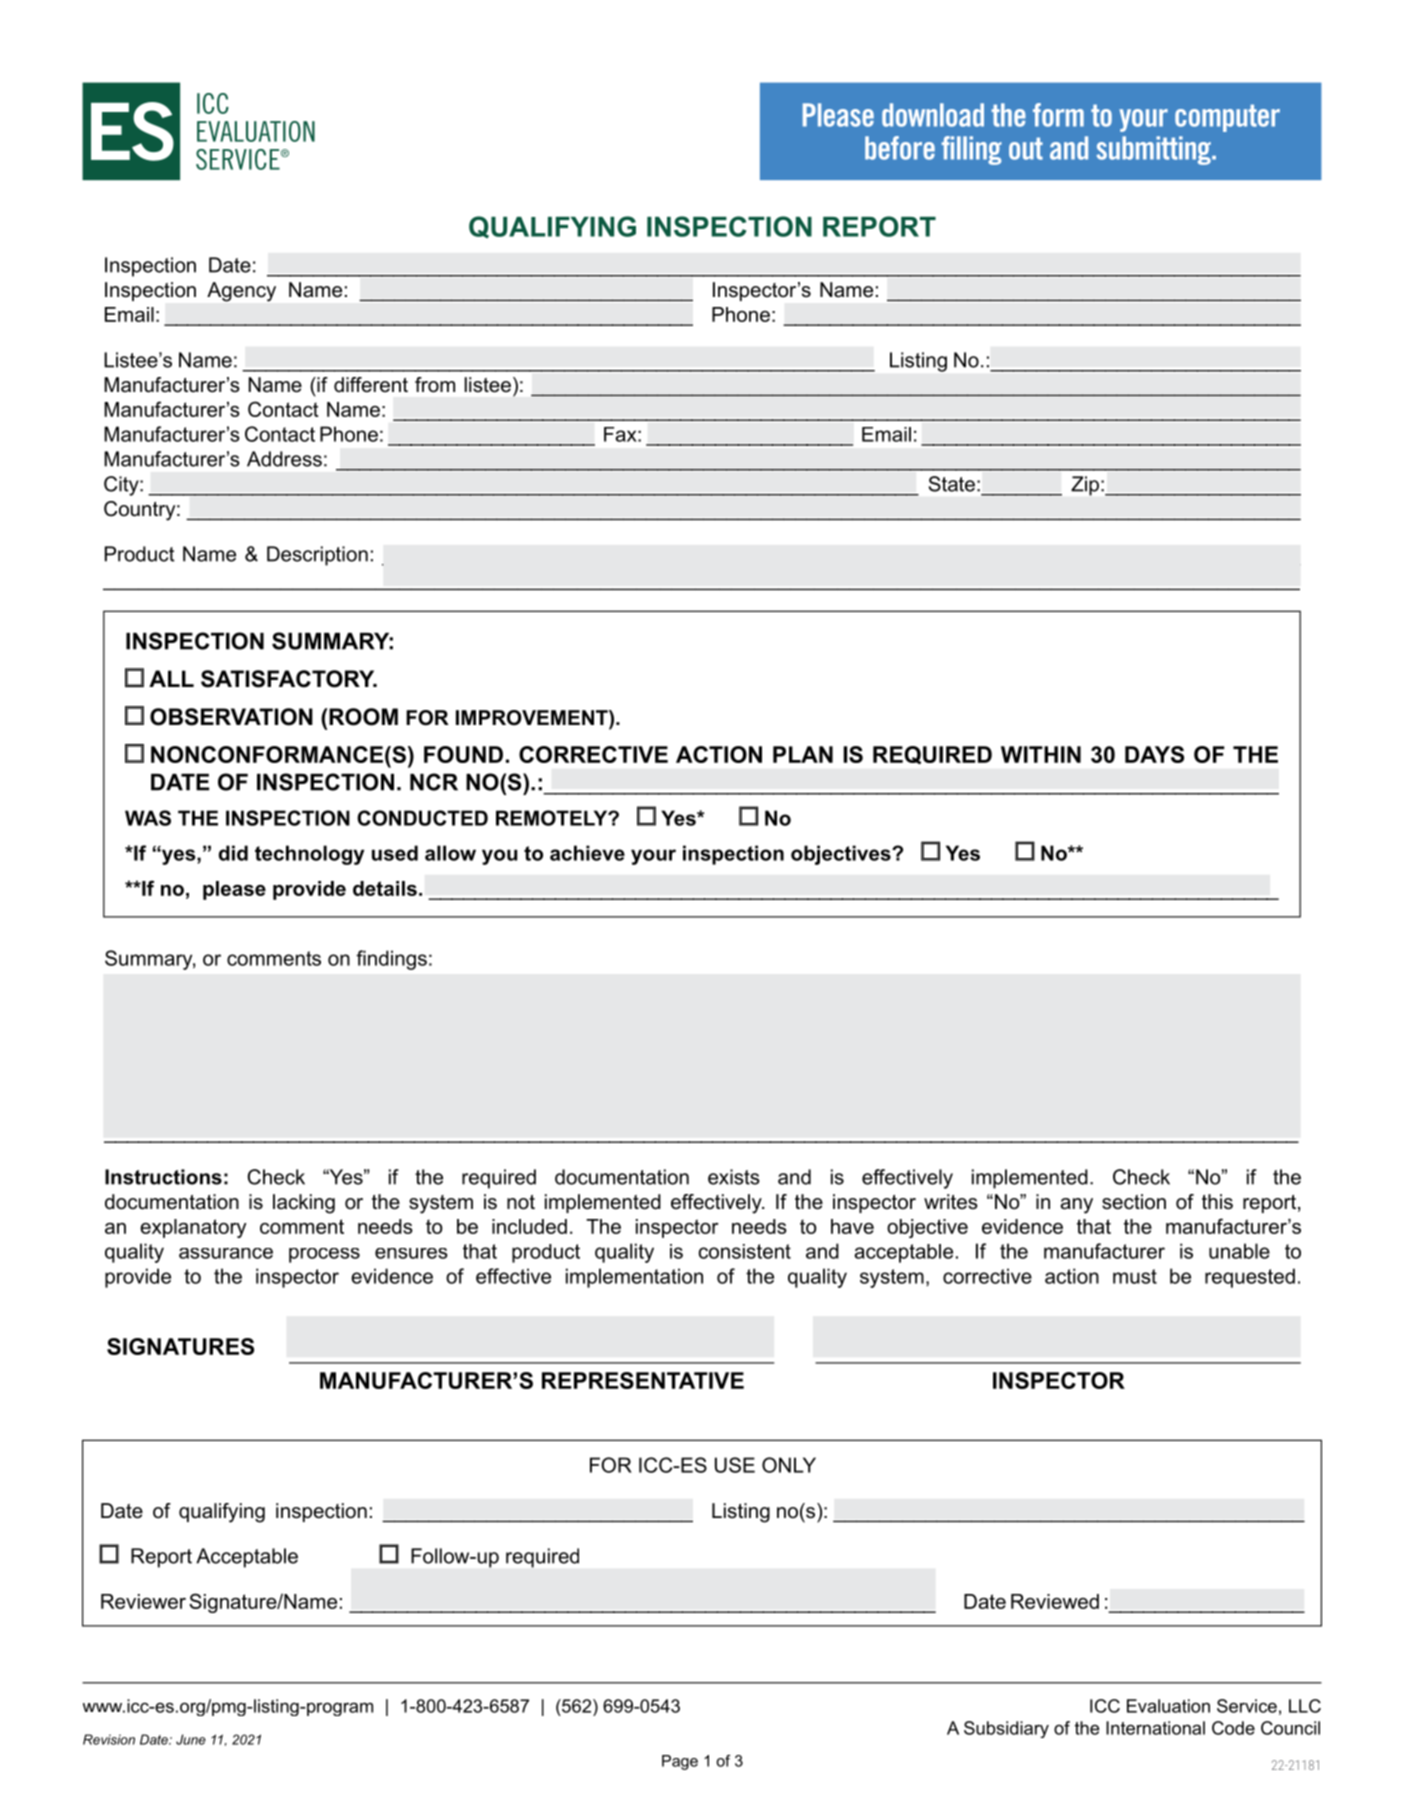 This screenshot has height=1817, width=1404. What do you see at coordinates (191, 1739) in the screenshot?
I see `June` at bounding box center [191, 1739].
